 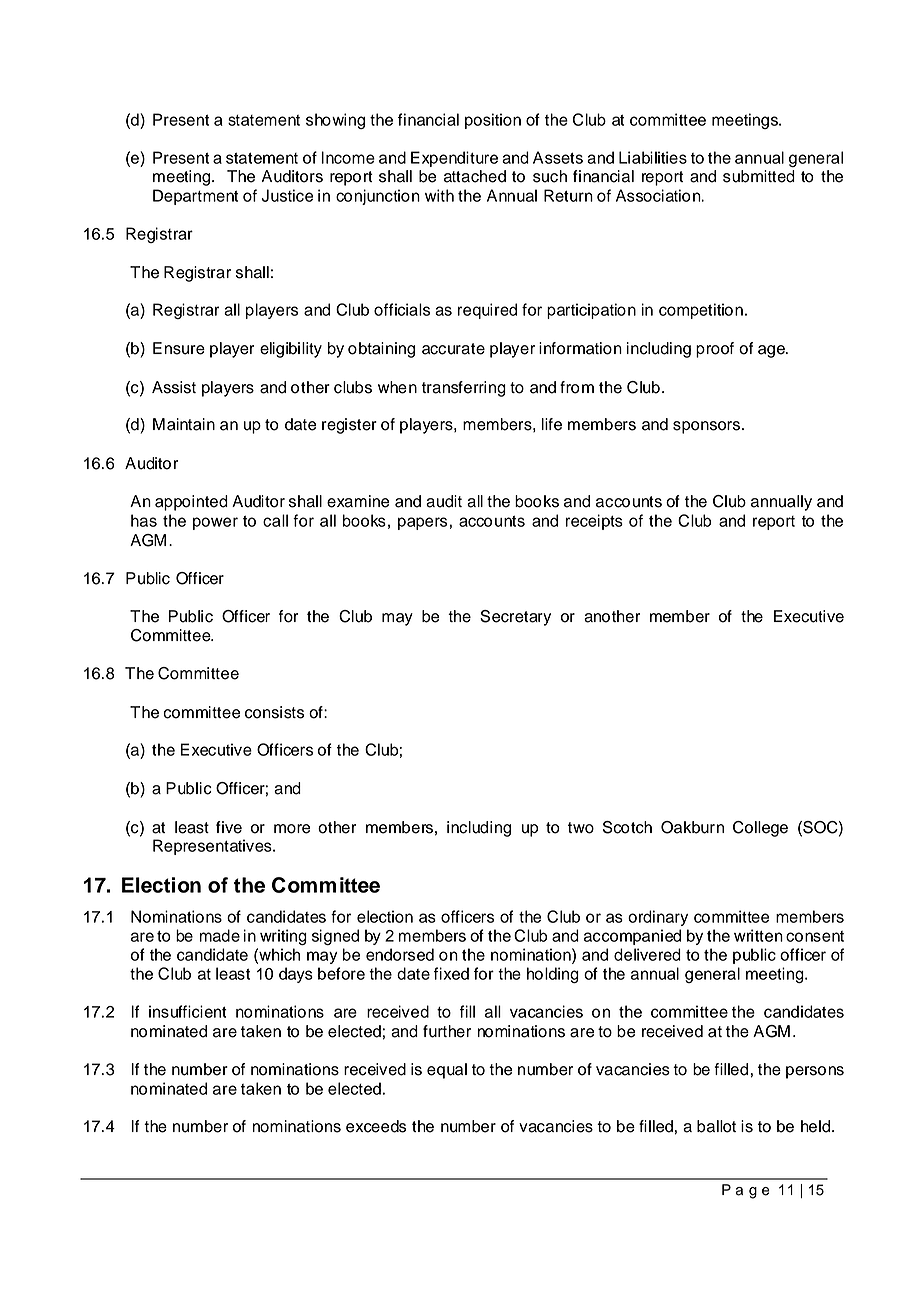 What do you see at coordinates (760, 829) in the screenshot?
I see `College` at bounding box center [760, 829].
